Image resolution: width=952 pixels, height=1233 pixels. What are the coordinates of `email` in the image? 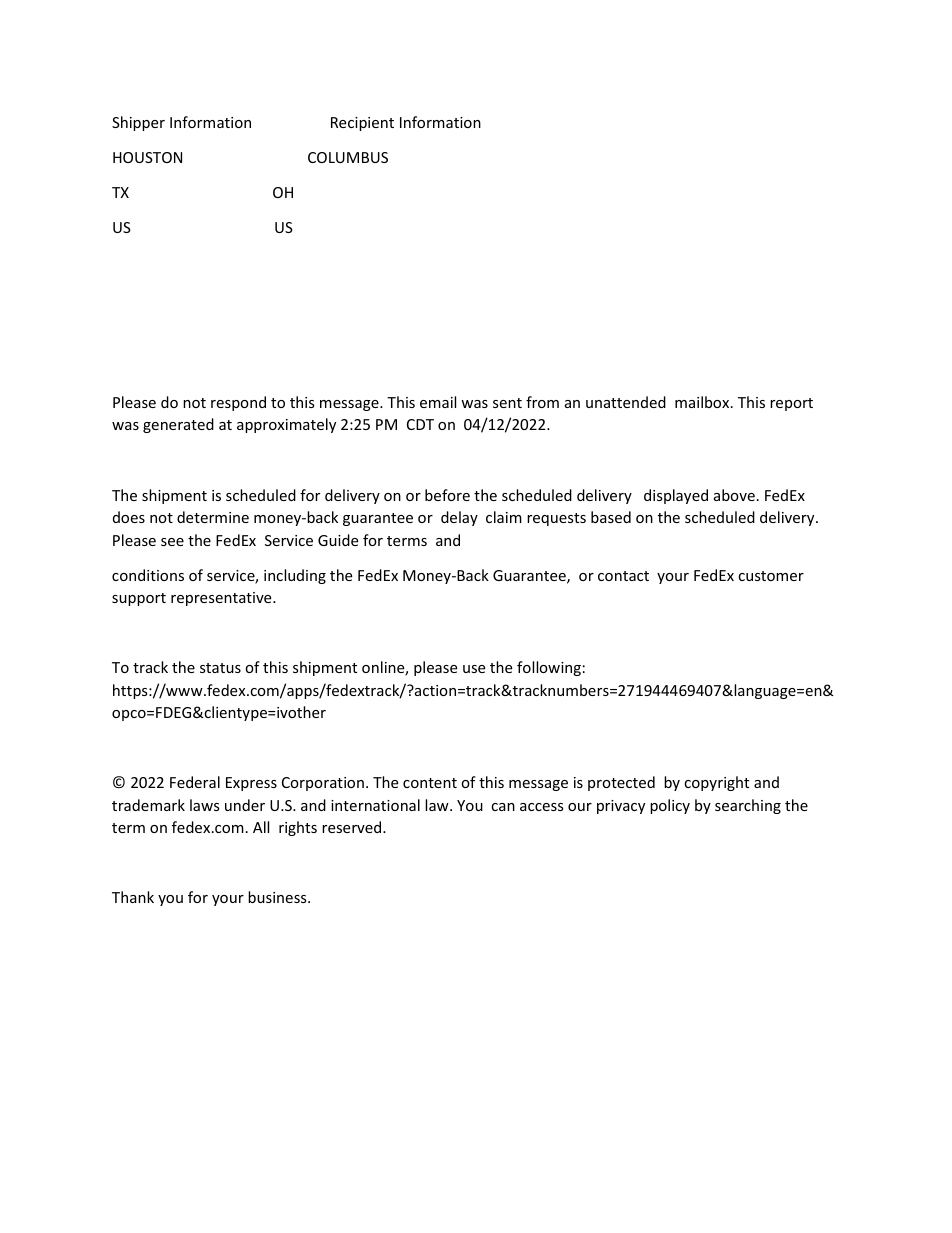 It's located at (438, 402).
